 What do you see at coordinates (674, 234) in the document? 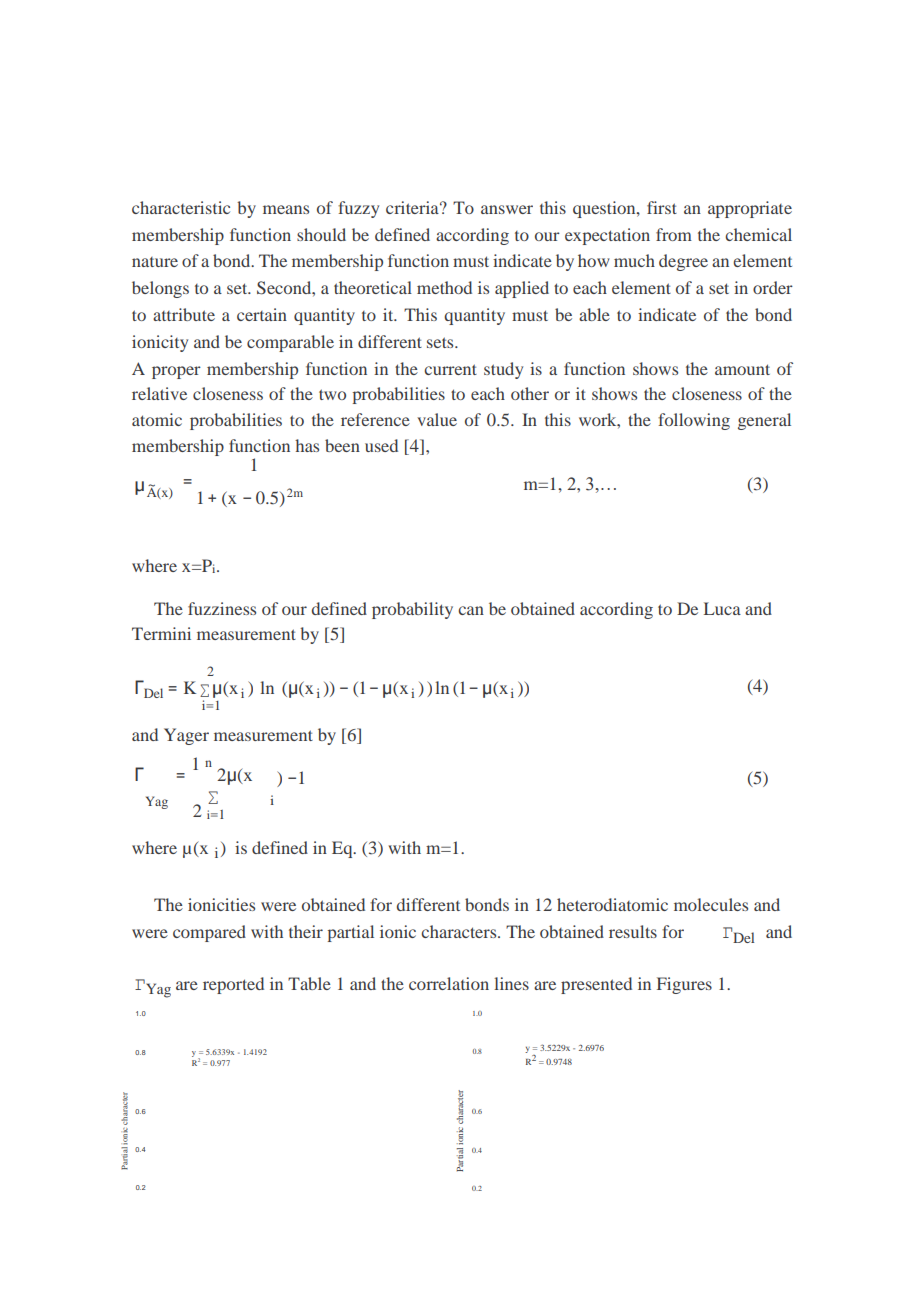
I see `from` at bounding box center [674, 234].
